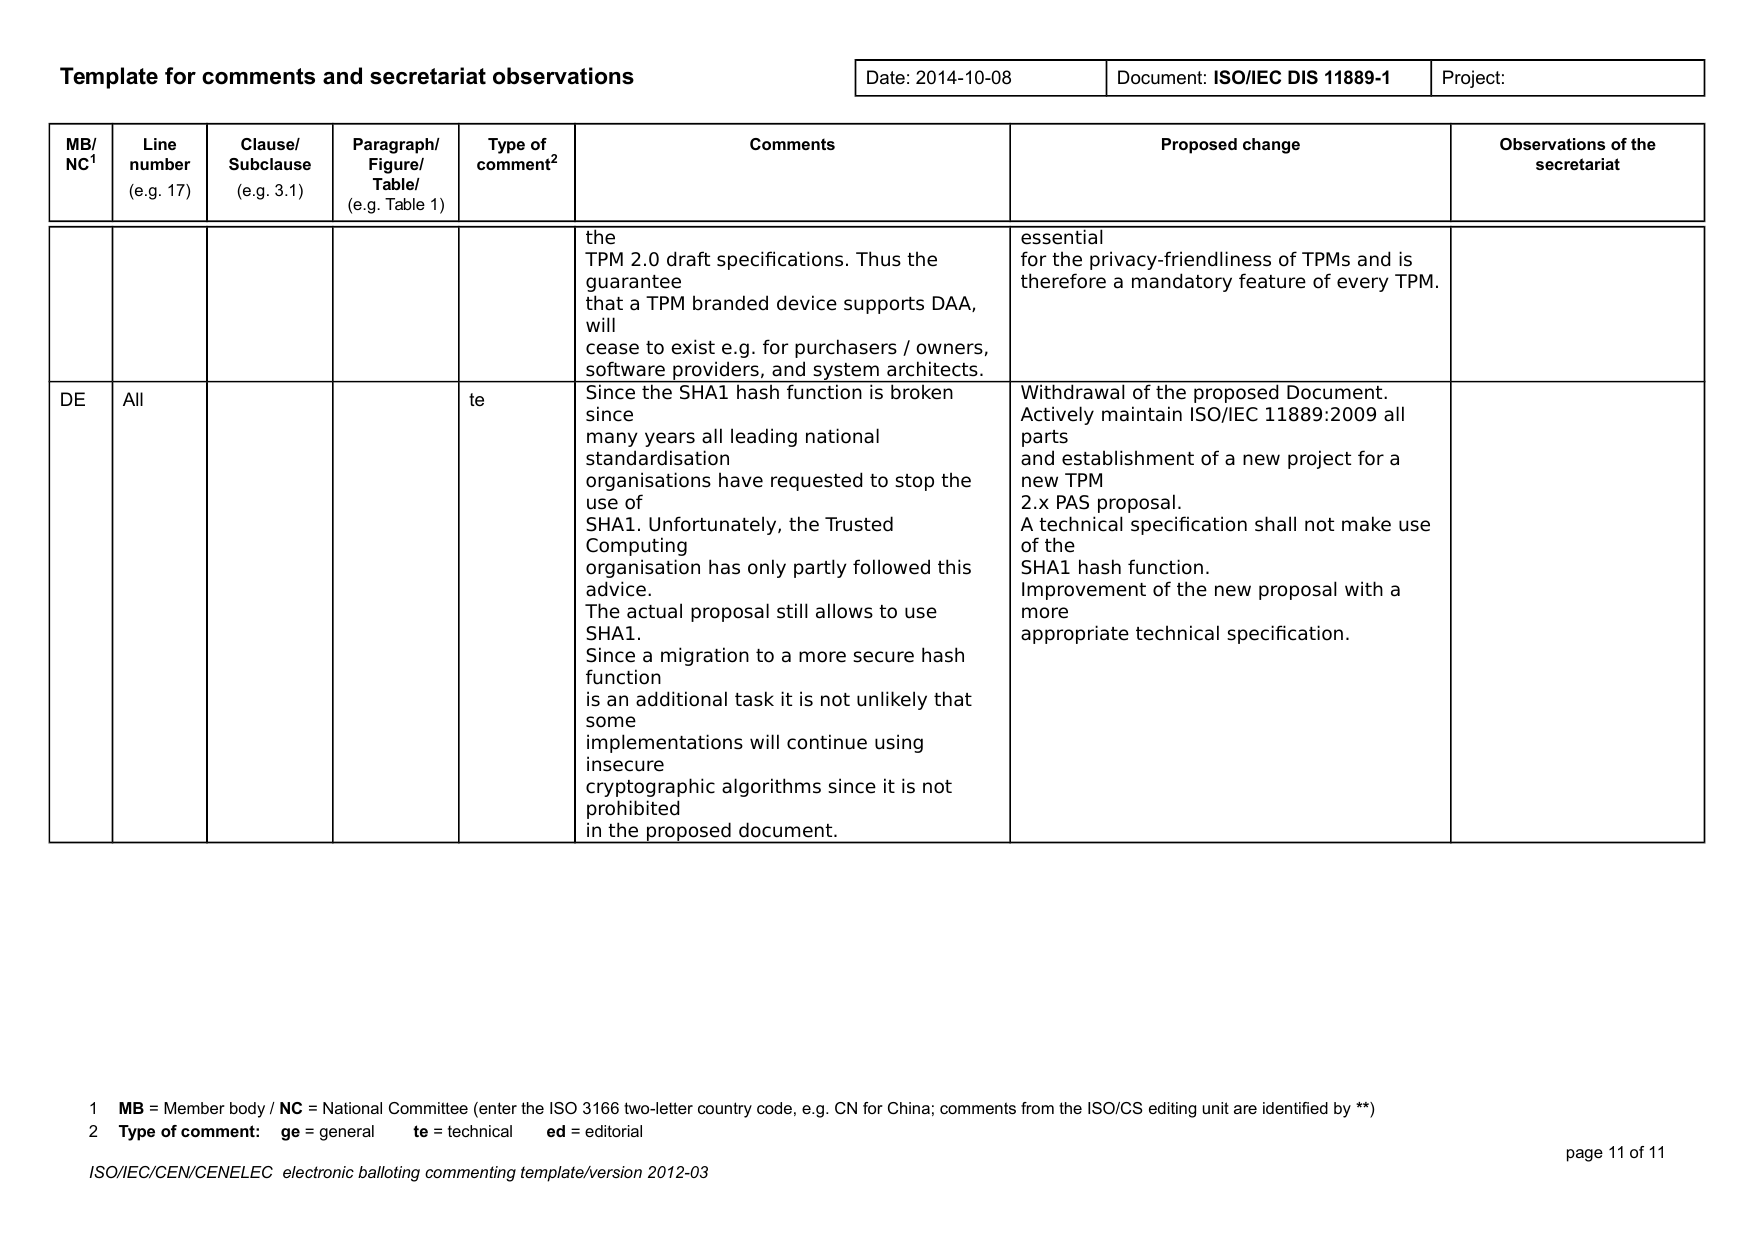 The image size is (1754, 1240). I want to click on advice, so click(616, 589).
